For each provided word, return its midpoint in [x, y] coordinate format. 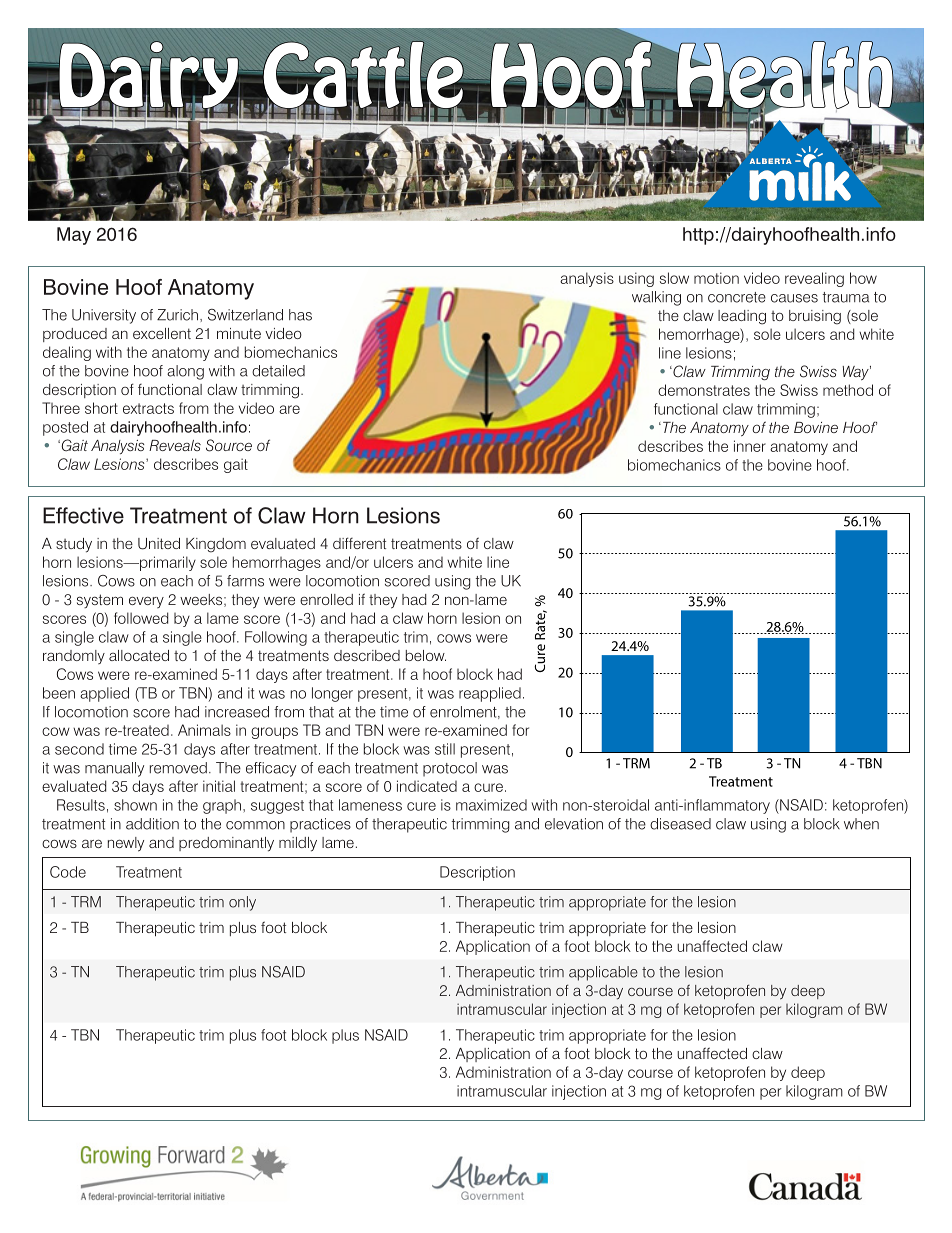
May [74, 236]
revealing [814, 279]
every [146, 602]
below [426, 655]
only [242, 903]
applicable [603, 973]
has [300, 315]
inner [750, 446]
